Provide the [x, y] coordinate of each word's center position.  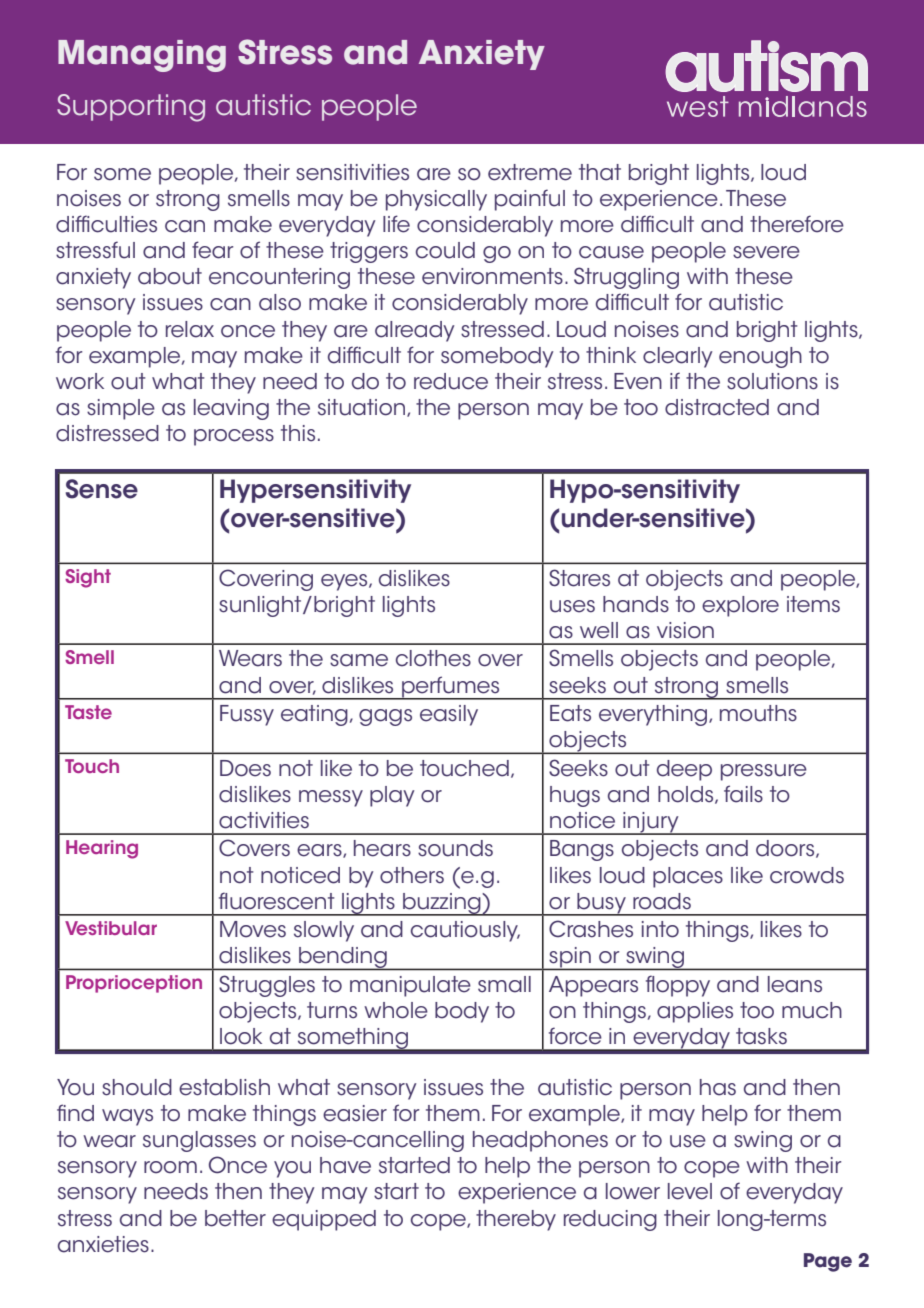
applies [695, 1012]
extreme [530, 172]
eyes [345, 582]
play [392, 796]
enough [760, 357]
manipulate [410, 986]
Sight [88, 578]
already [414, 331]
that [600, 172]
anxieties [103, 1244]
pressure [764, 772]
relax [190, 329]
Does [245, 768]
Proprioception [134, 984]
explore [740, 606]
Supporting [131, 108]
